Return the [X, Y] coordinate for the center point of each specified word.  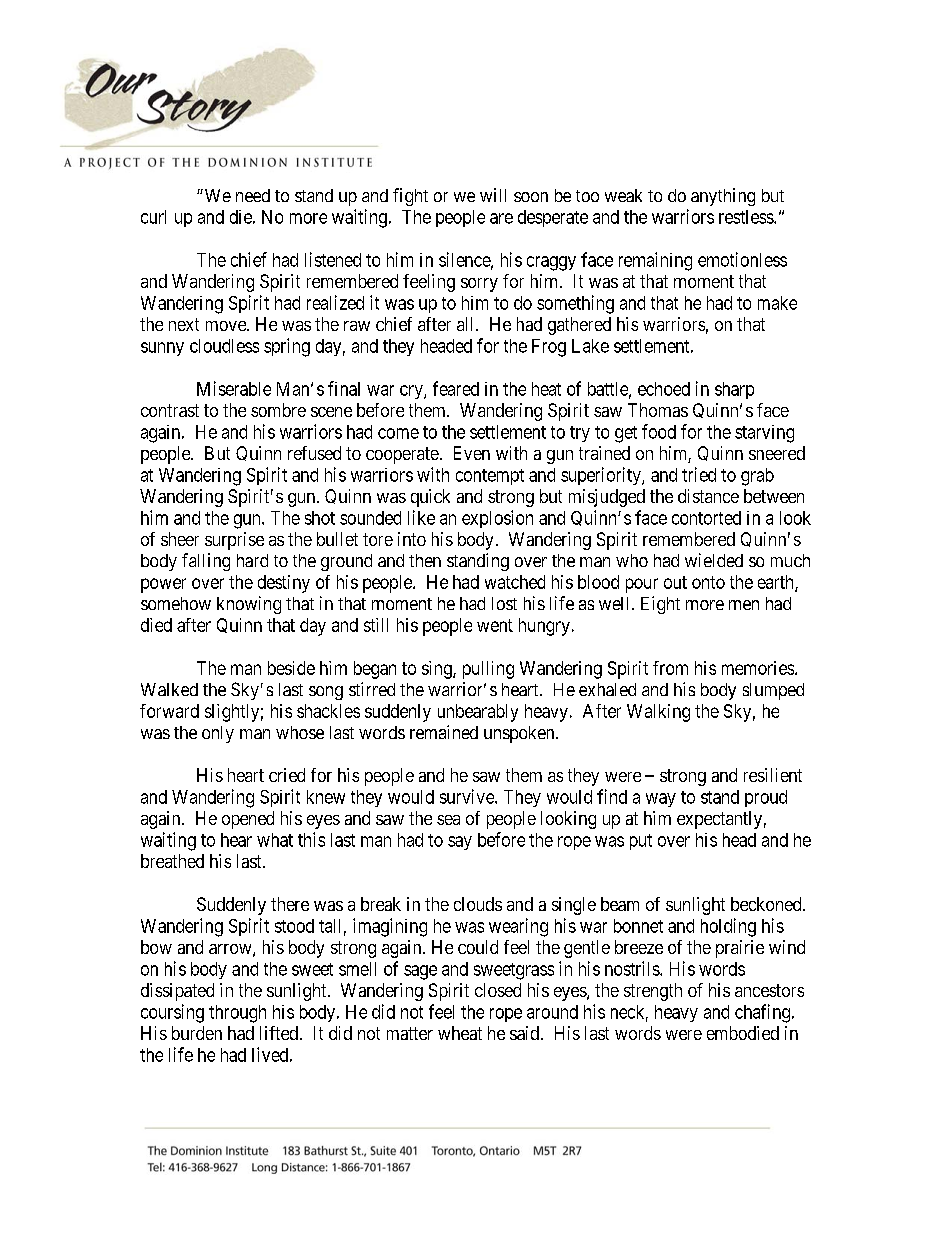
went [495, 625]
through [237, 1014]
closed [498, 990]
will [493, 195]
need [253, 195]
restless [747, 217]
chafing [762, 1013]
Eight [660, 605]
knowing [249, 605]
